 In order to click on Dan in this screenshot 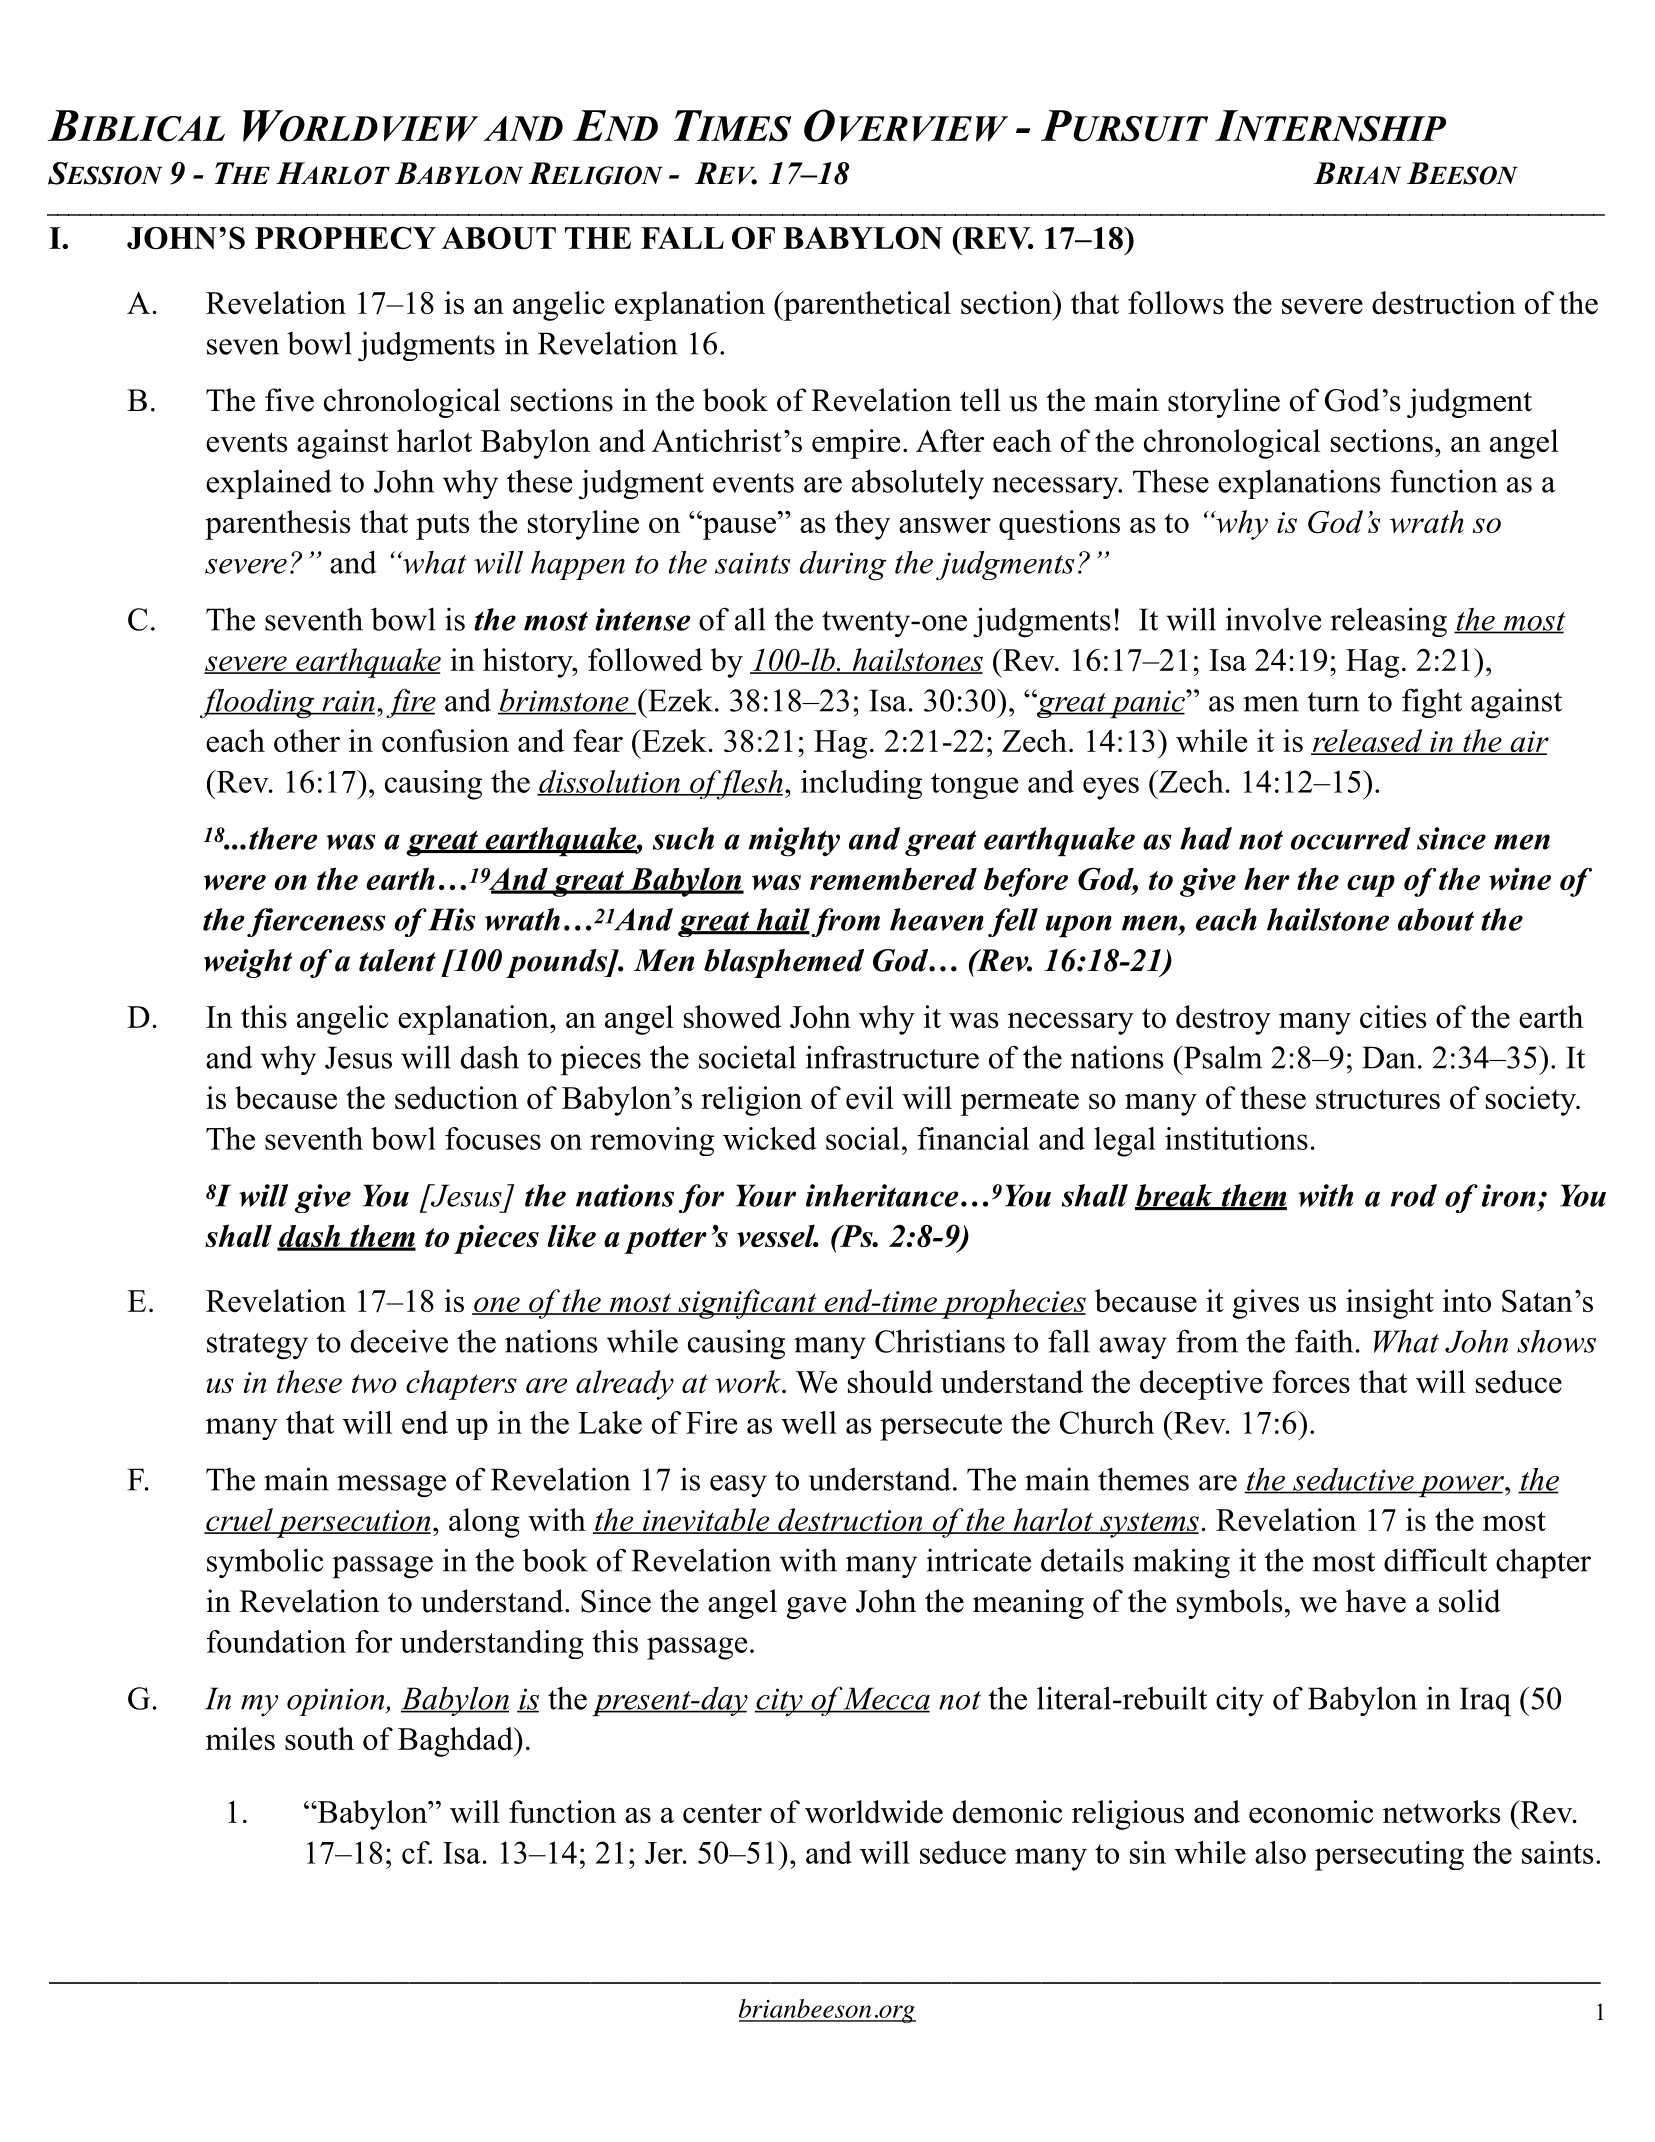, I will do `click(1389, 1057)`.
